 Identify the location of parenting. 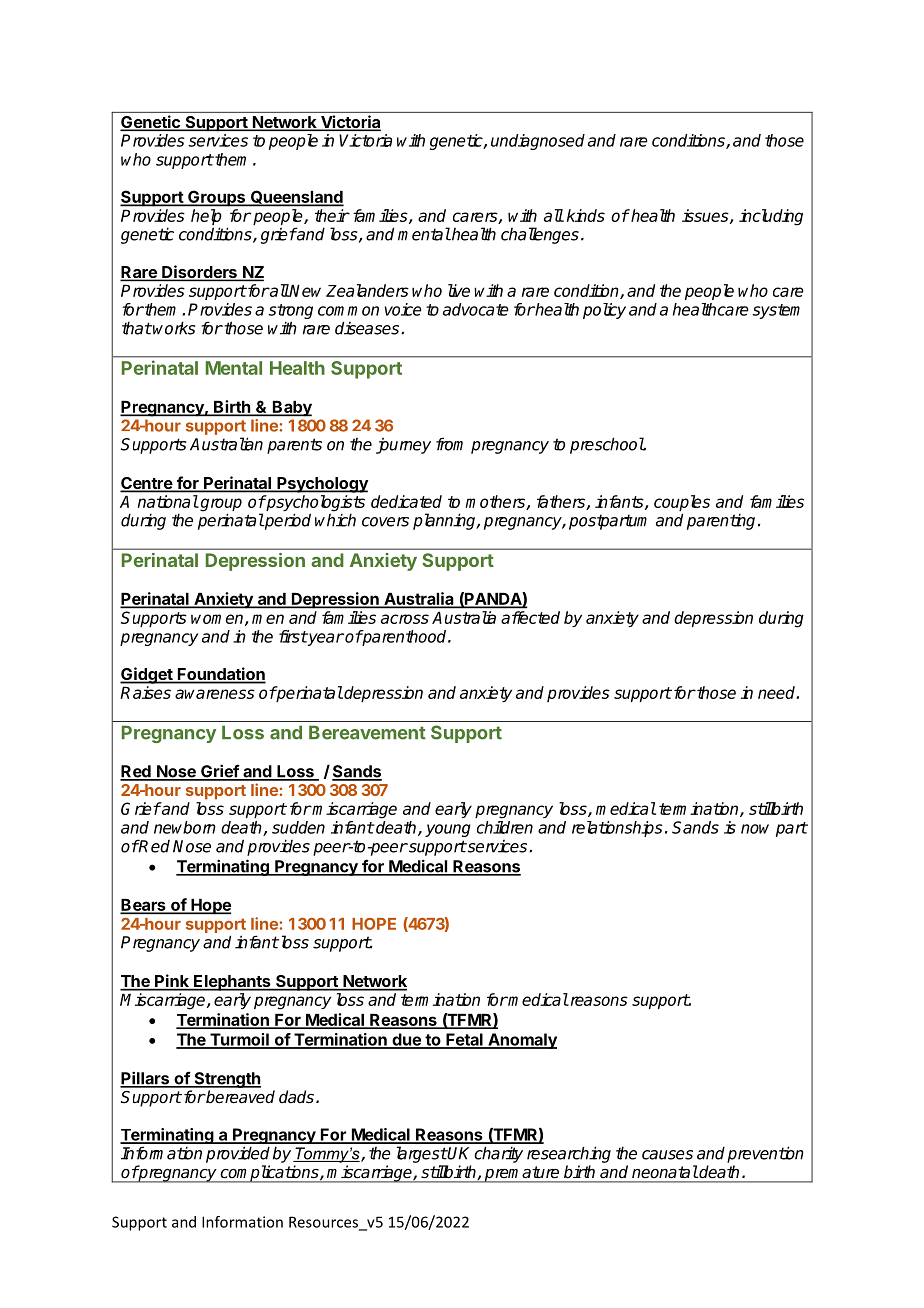
(721, 521).
